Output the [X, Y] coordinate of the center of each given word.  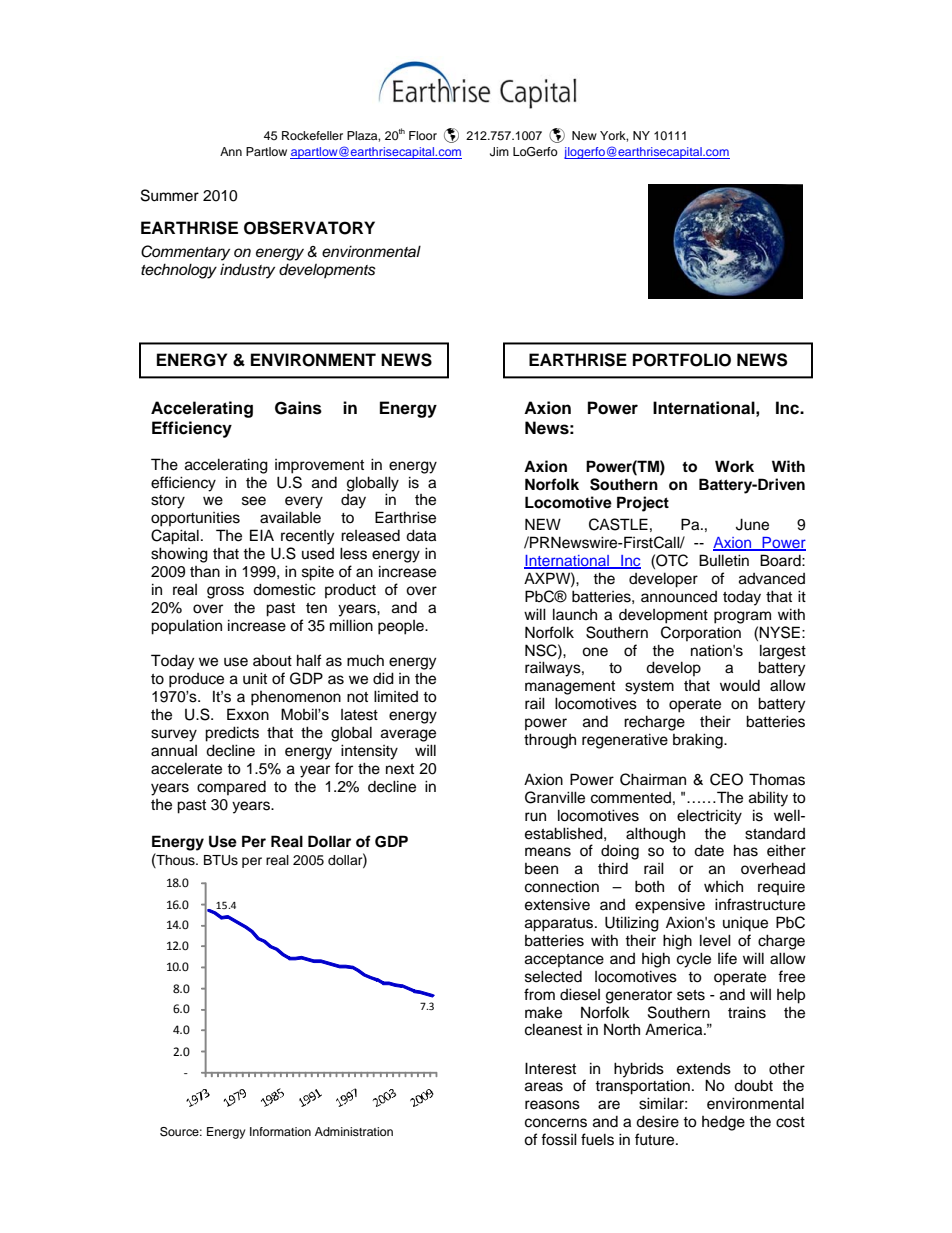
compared [231, 788]
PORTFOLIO [682, 360]
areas [544, 1087]
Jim [499, 152]
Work [734, 466]
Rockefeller [312, 135]
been [541, 869]
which [723, 886]
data [421, 535]
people [402, 627]
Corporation [701, 633]
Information [280, 1131]
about [272, 661]
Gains [298, 408]
